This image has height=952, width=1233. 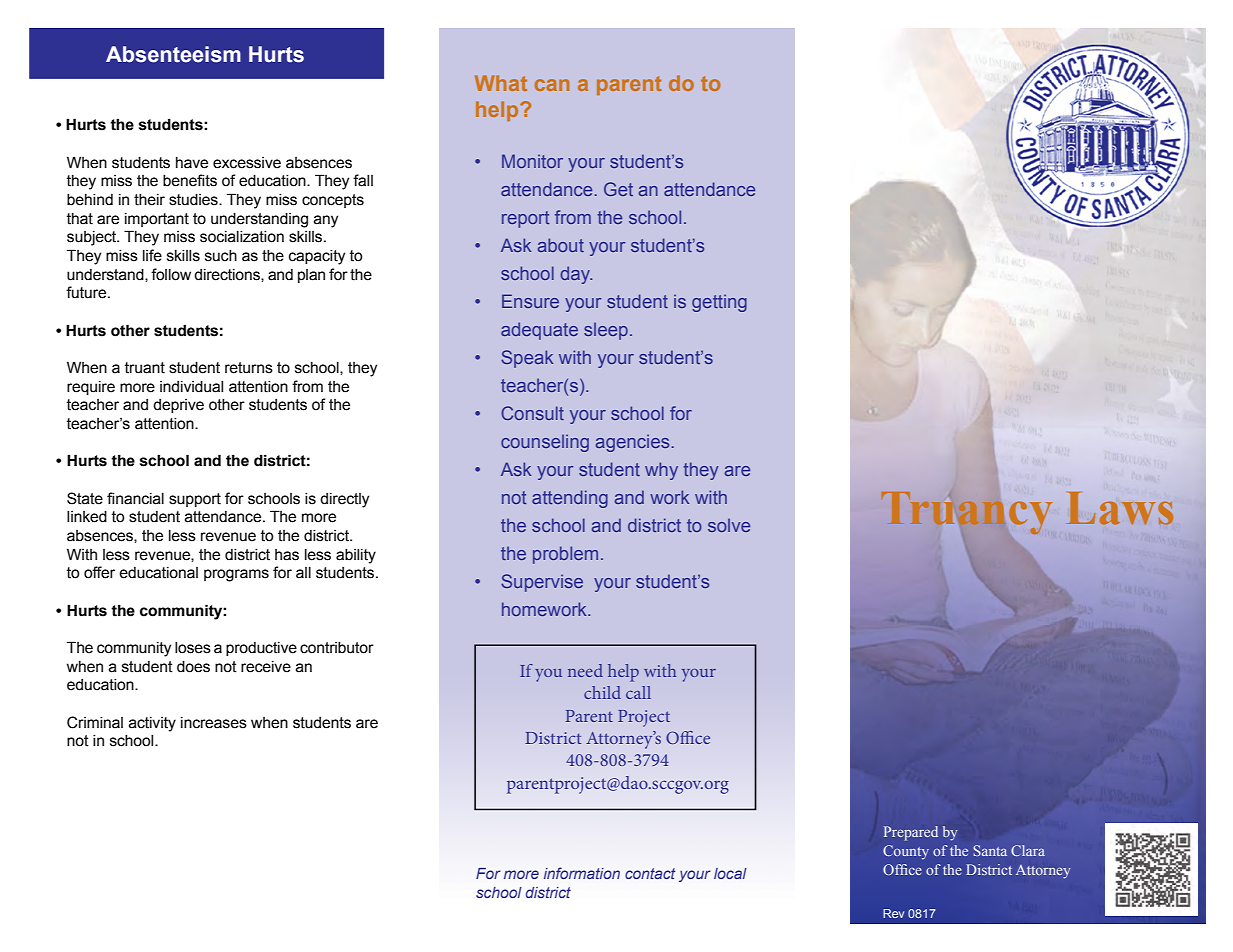 What do you see at coordinates (967, 513) in the image?
I see `Truancy` at bounding box center [967, 513].
